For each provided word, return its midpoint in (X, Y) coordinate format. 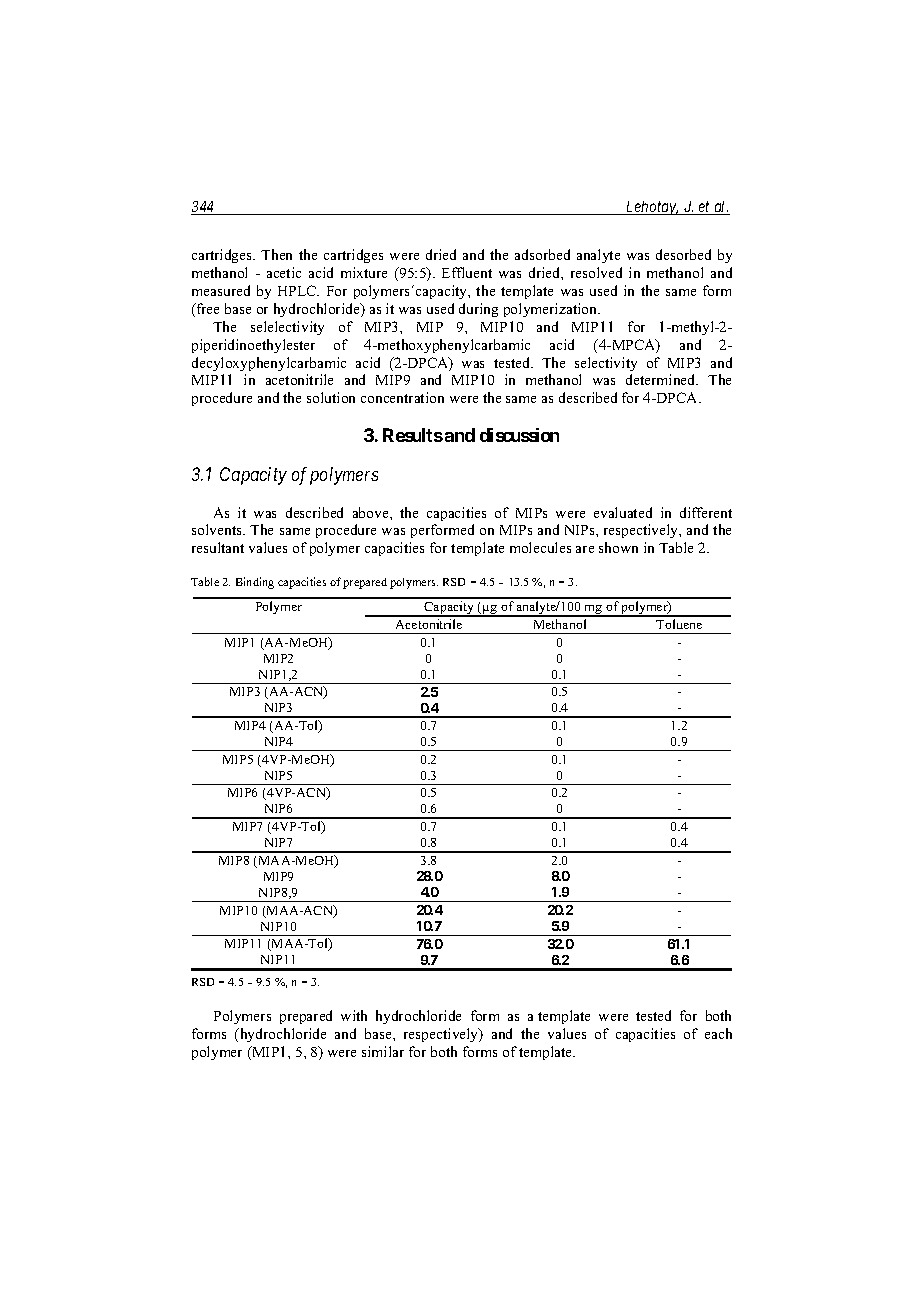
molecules (540, 547)
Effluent (467, 272)
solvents (218, 529)
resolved (596, 272)
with (354, 1015)
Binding (255, 583)
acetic (284, 272)
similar (383, 1051)
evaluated (623, 512)
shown (618, 547)
